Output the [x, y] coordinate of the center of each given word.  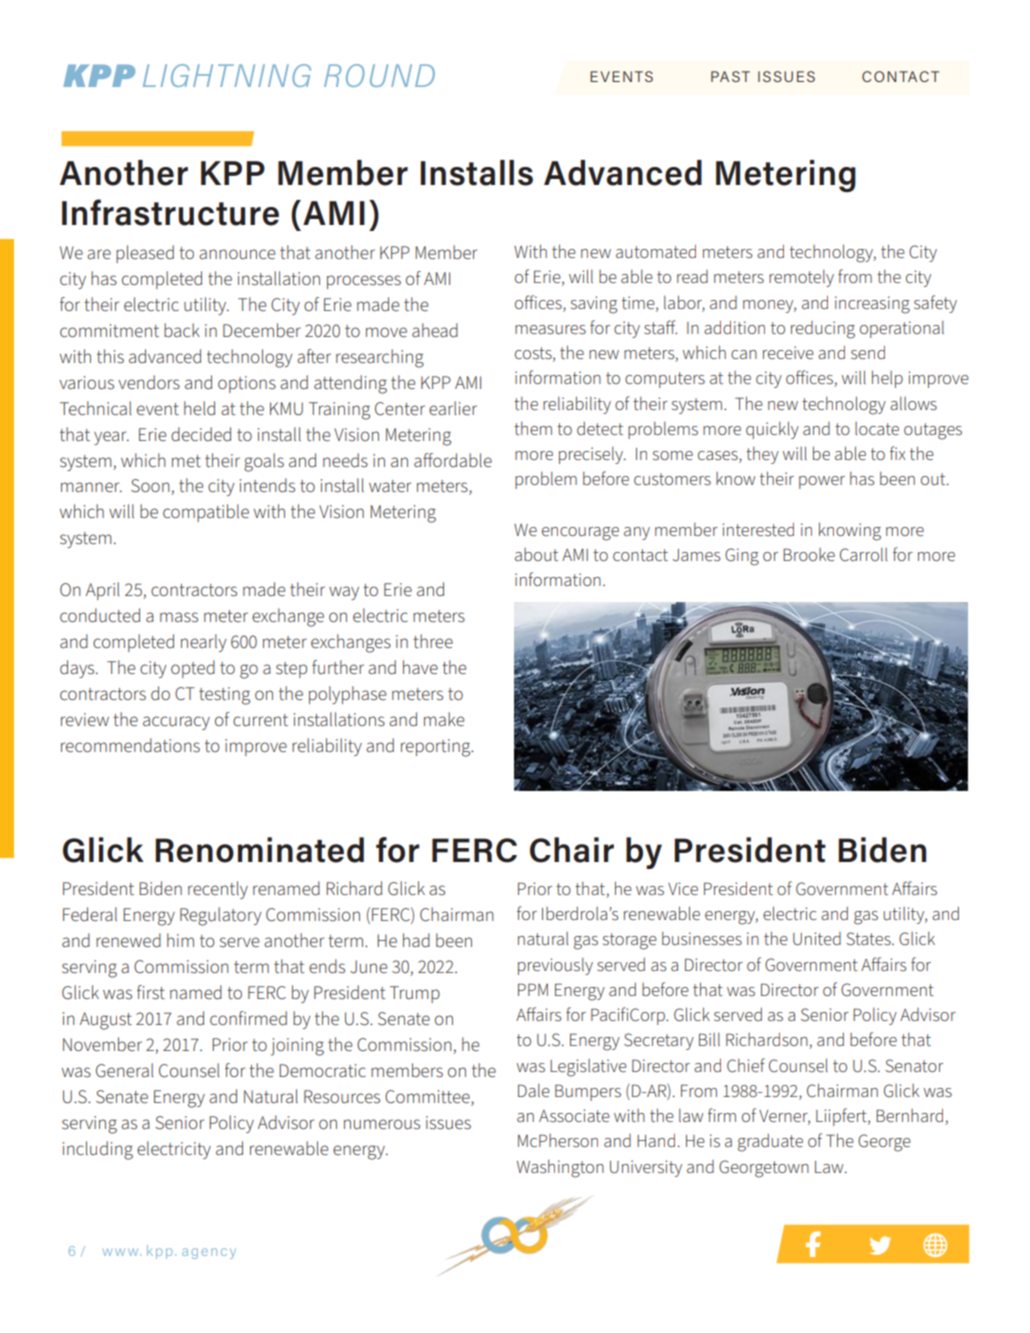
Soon [151, 487]
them [533, 428]
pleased [145, 254]
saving [594, 305]
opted [193, 669]
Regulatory [221, 916]
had [416, 940]
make [444, 719]
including [98, 1150]
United [817, 938]
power [822, 482]
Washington [560, 1169]
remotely [801, 278]
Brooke [809, 554]
